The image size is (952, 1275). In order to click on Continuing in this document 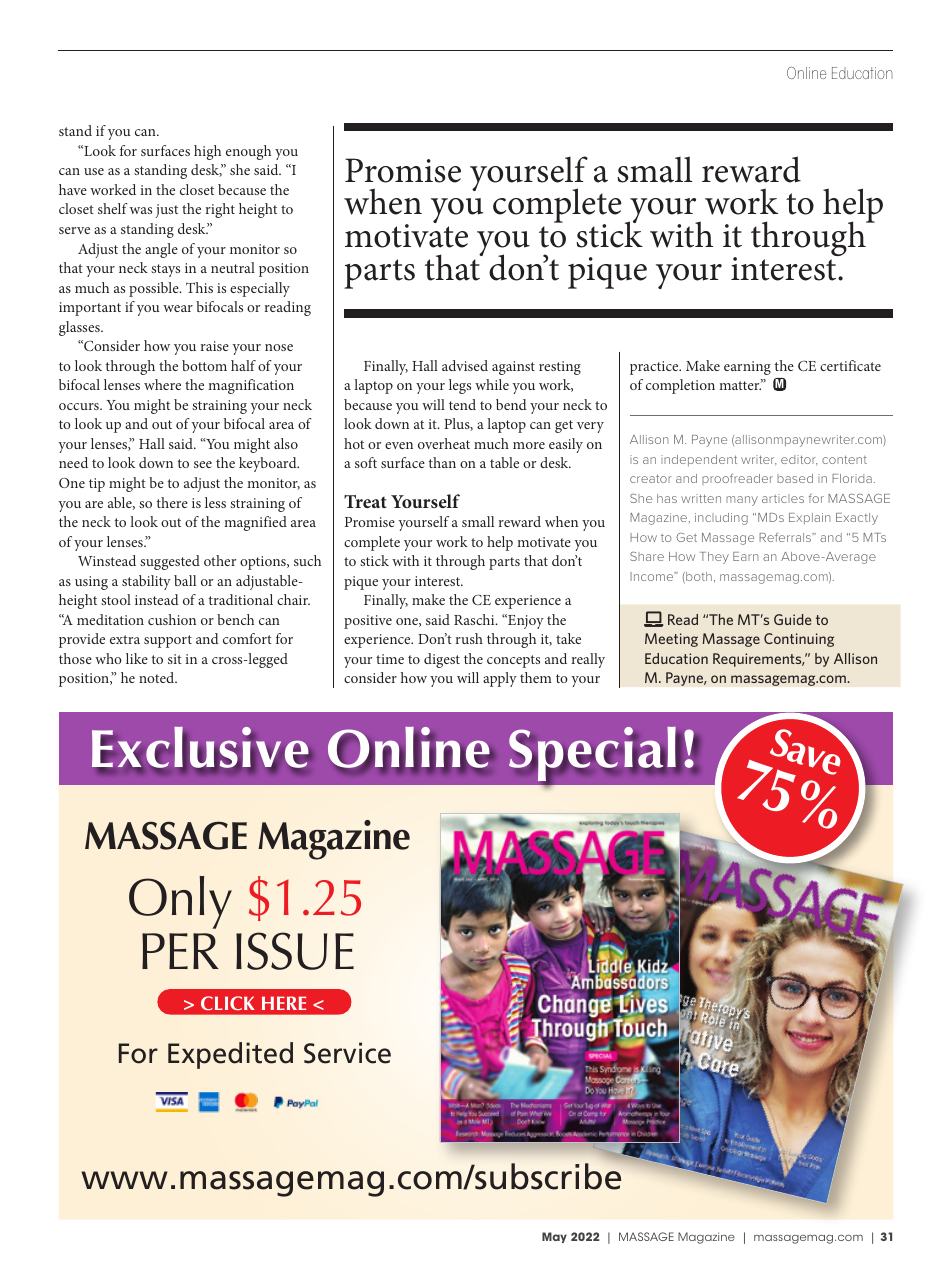, I will do `click(799, 640)`.
